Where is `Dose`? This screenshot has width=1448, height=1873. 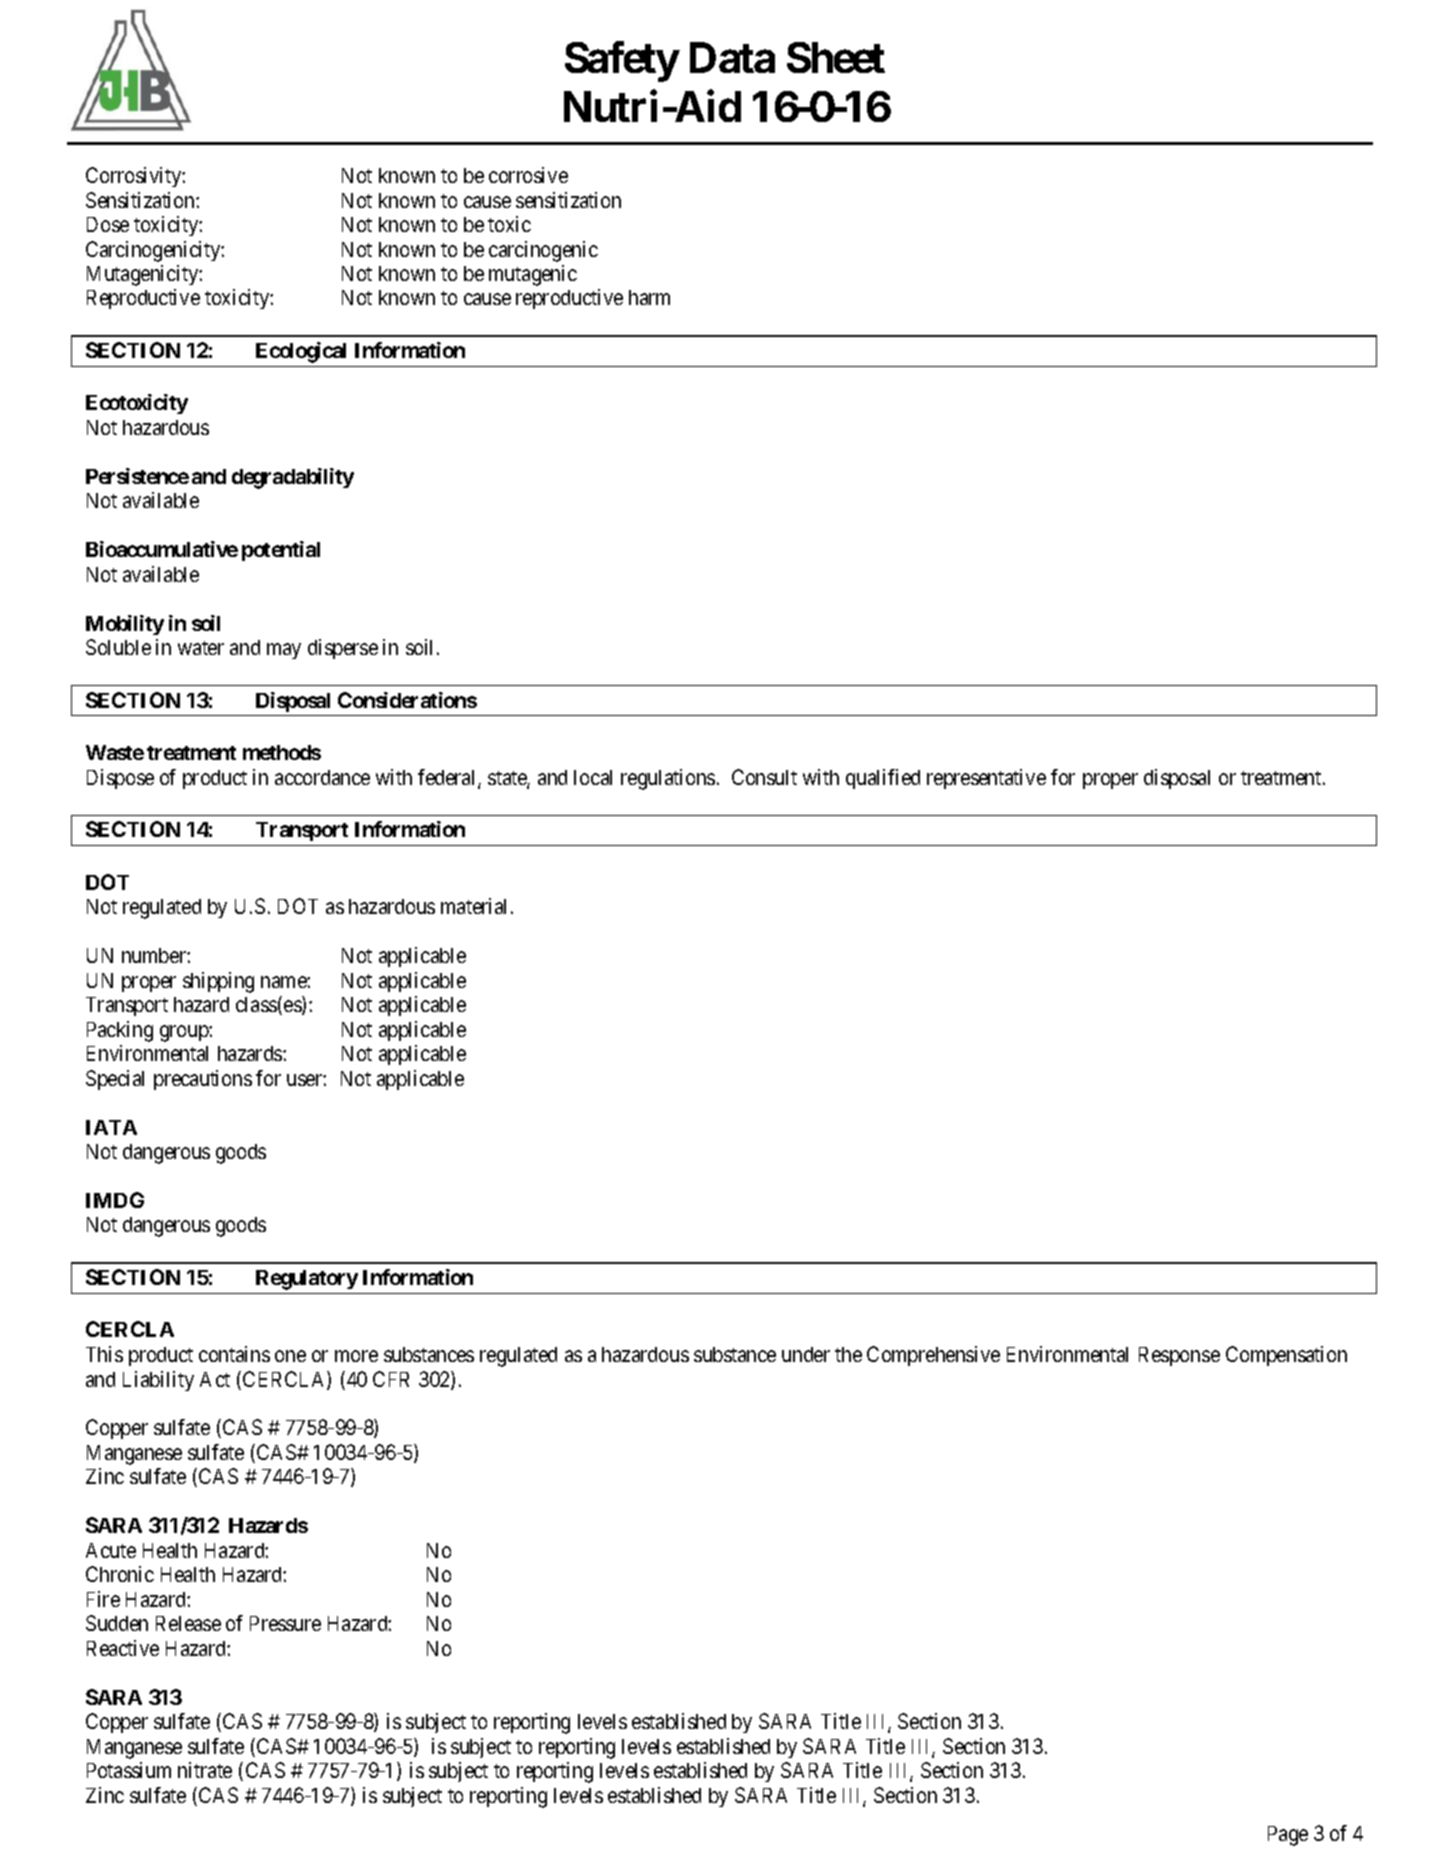 Dose is located at coordinates (108, 224).
